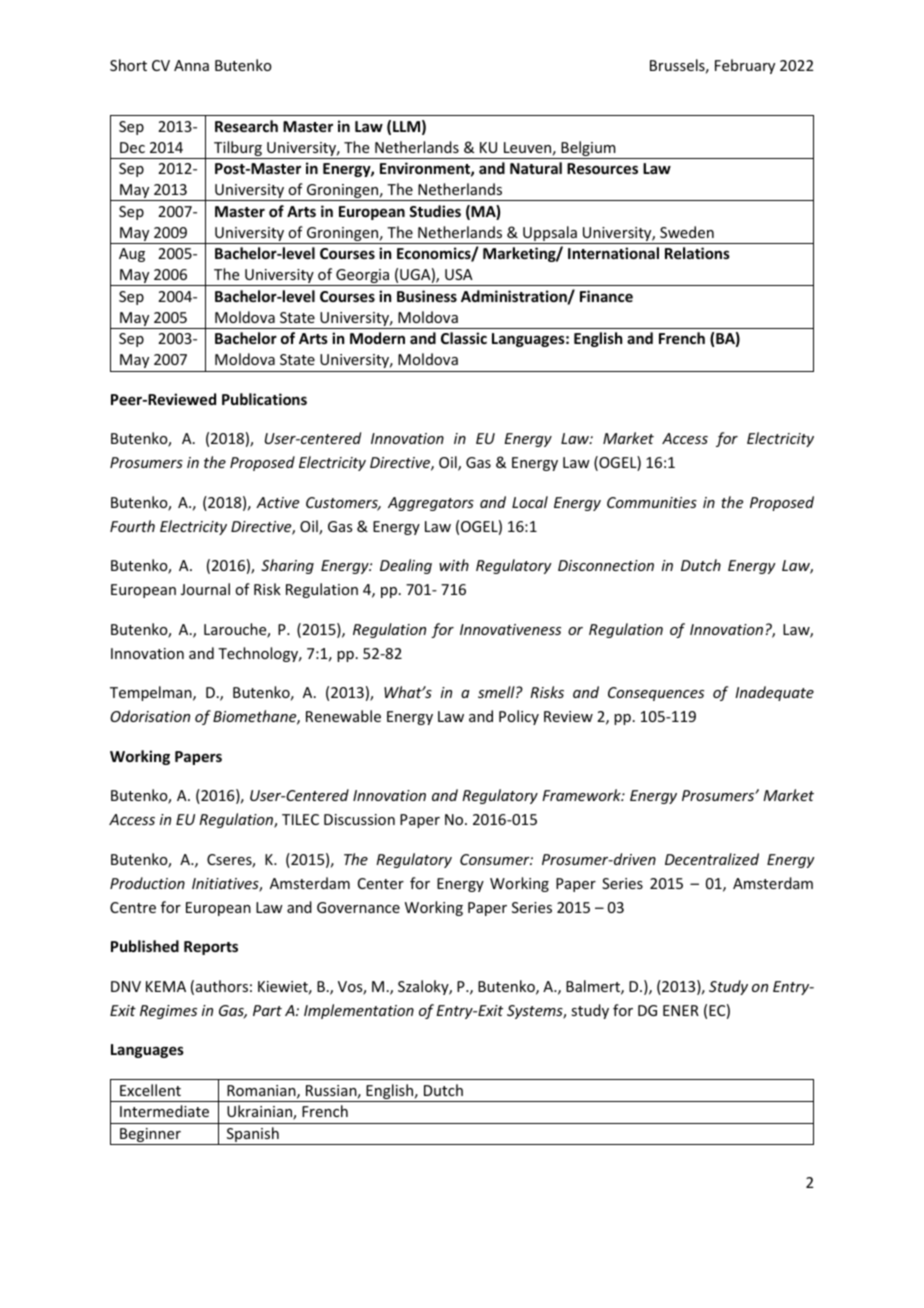 Image resolution: width=924 pixels, height=1308 pixels. I want to click on Anna, so click(191, 65).
